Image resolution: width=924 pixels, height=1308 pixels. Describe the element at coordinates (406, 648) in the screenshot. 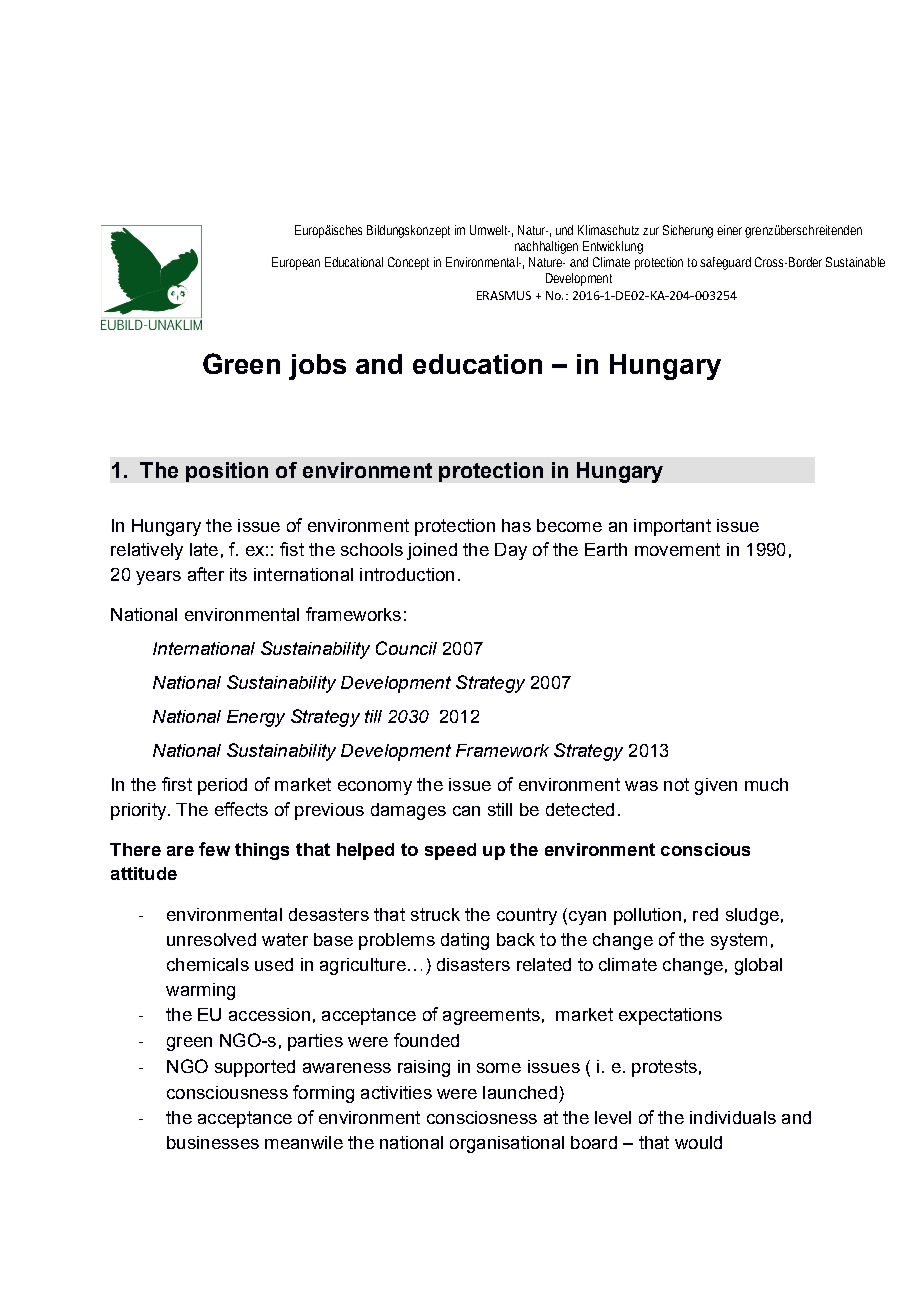

I see `Council` at that location.
